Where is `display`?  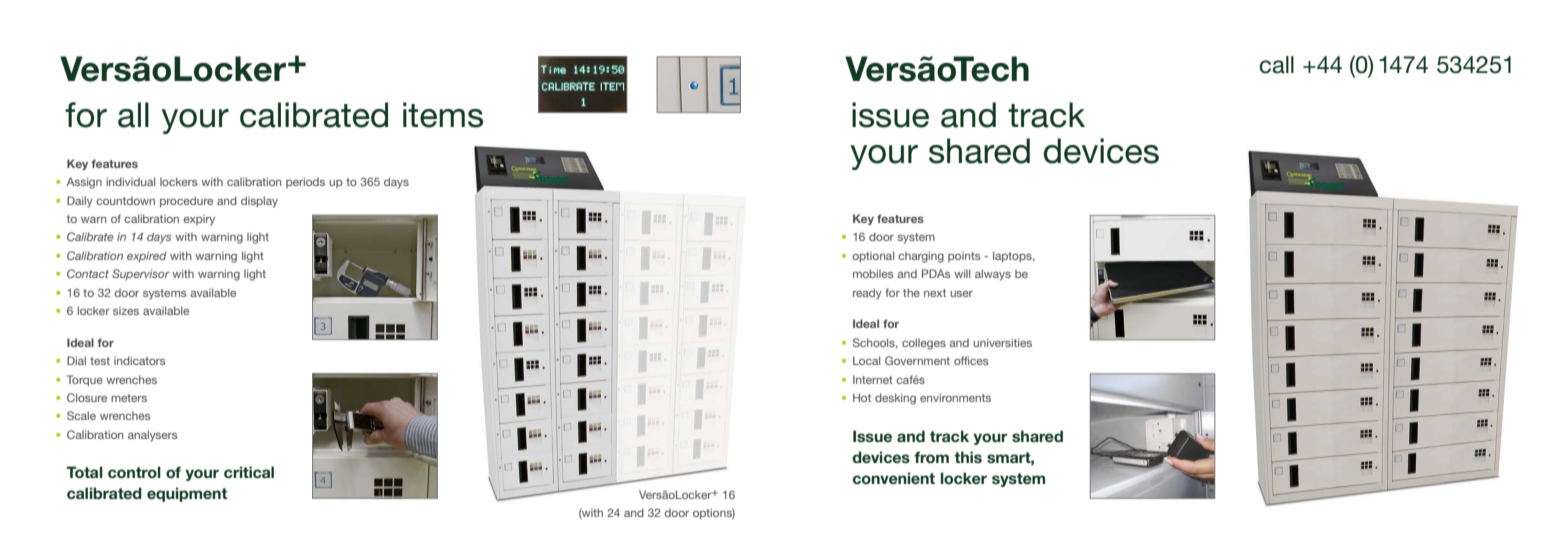
display is located at coordinates (259, 202).
